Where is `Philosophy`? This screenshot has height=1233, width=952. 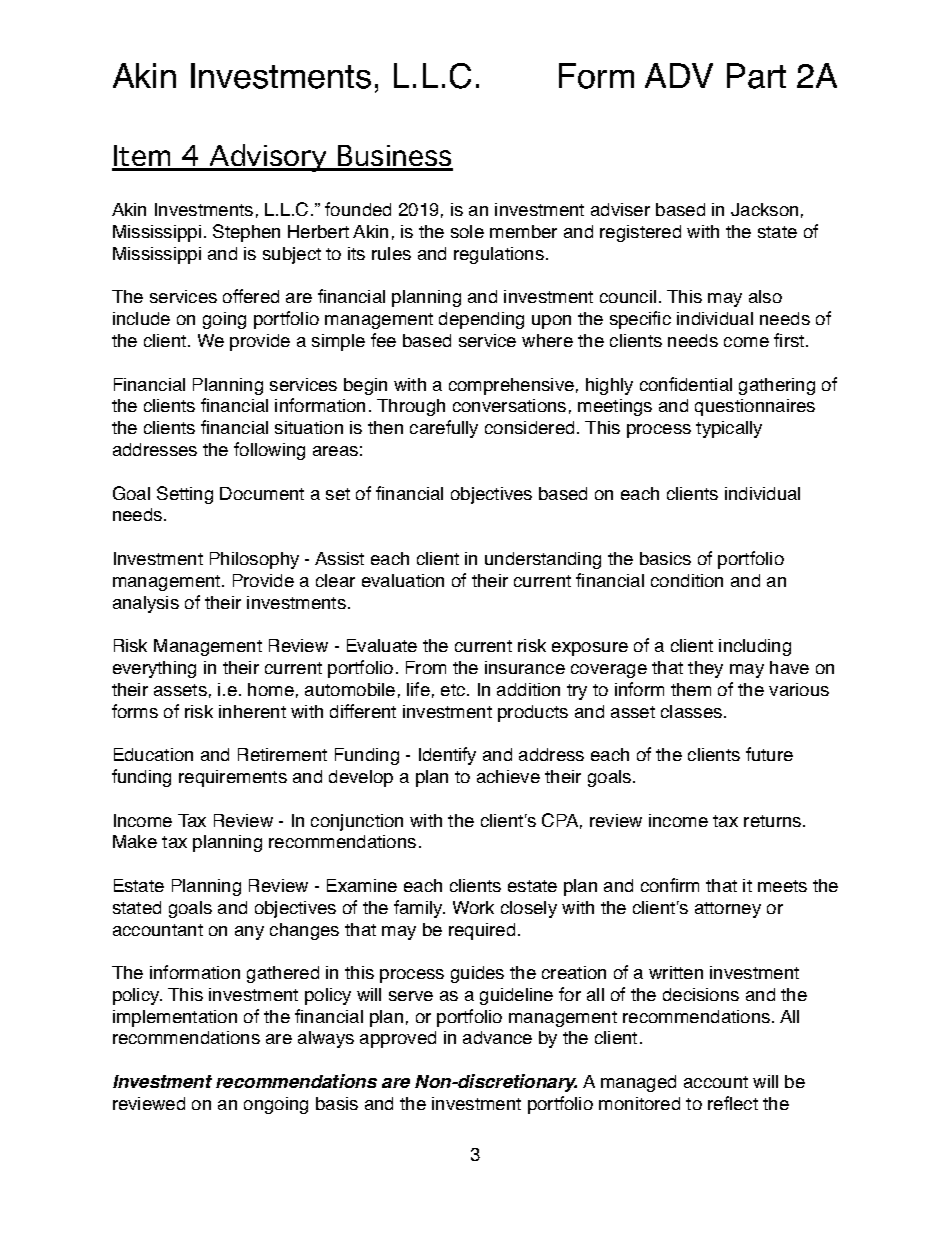 Philosophy is located at coordinates (254, 560).
